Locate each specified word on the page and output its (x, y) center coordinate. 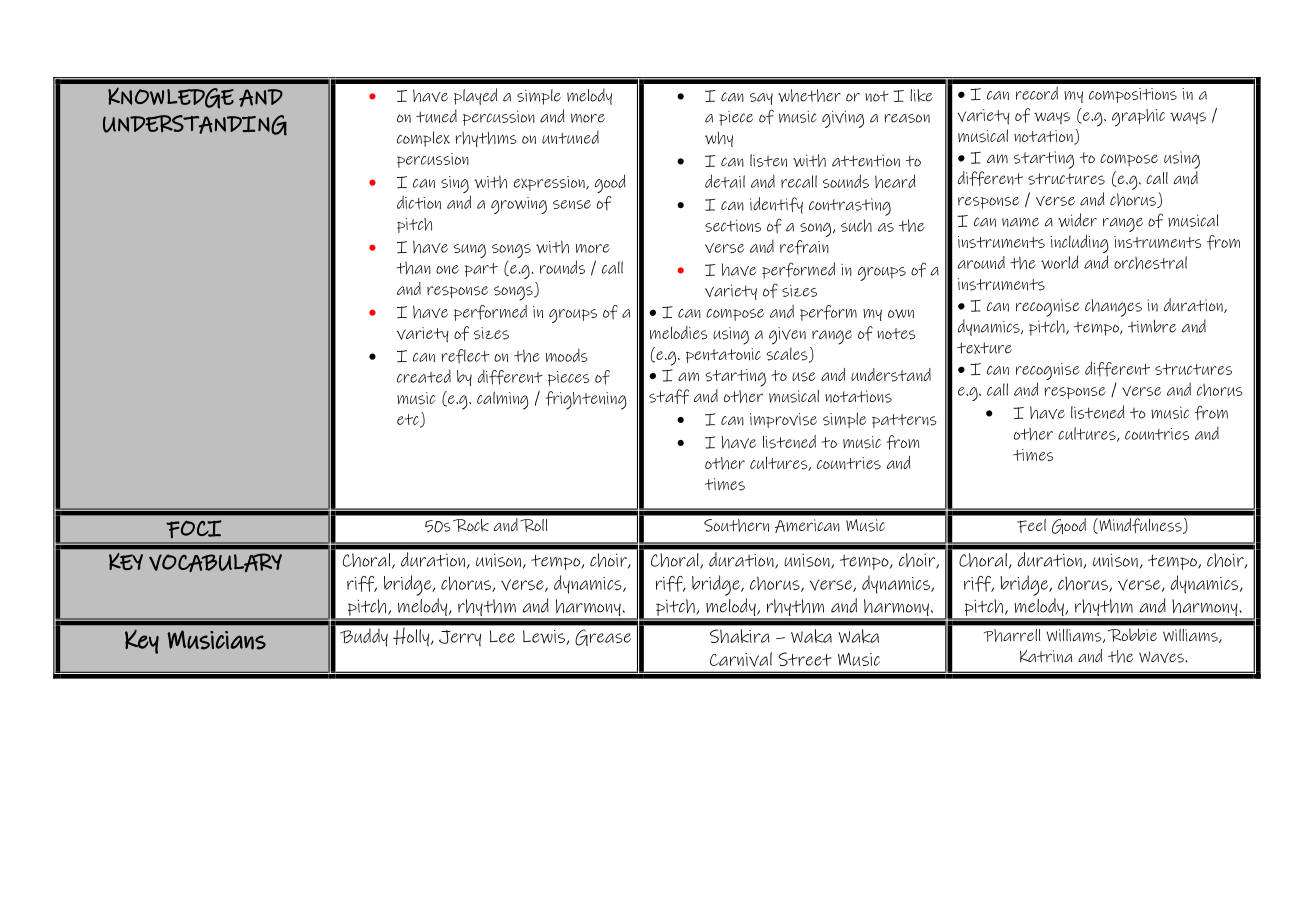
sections (733, 225)
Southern (736, 525)
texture (984, 348)
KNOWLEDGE (171, 98)
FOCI (194, 529)
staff (669, 396)
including (1079, 245)
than (413, 268)
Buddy (364, 637)
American (807, 526)
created (424, 376)
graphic (1138, 118)
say (761, 99)
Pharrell (1012, 635)
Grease (603, 637)
